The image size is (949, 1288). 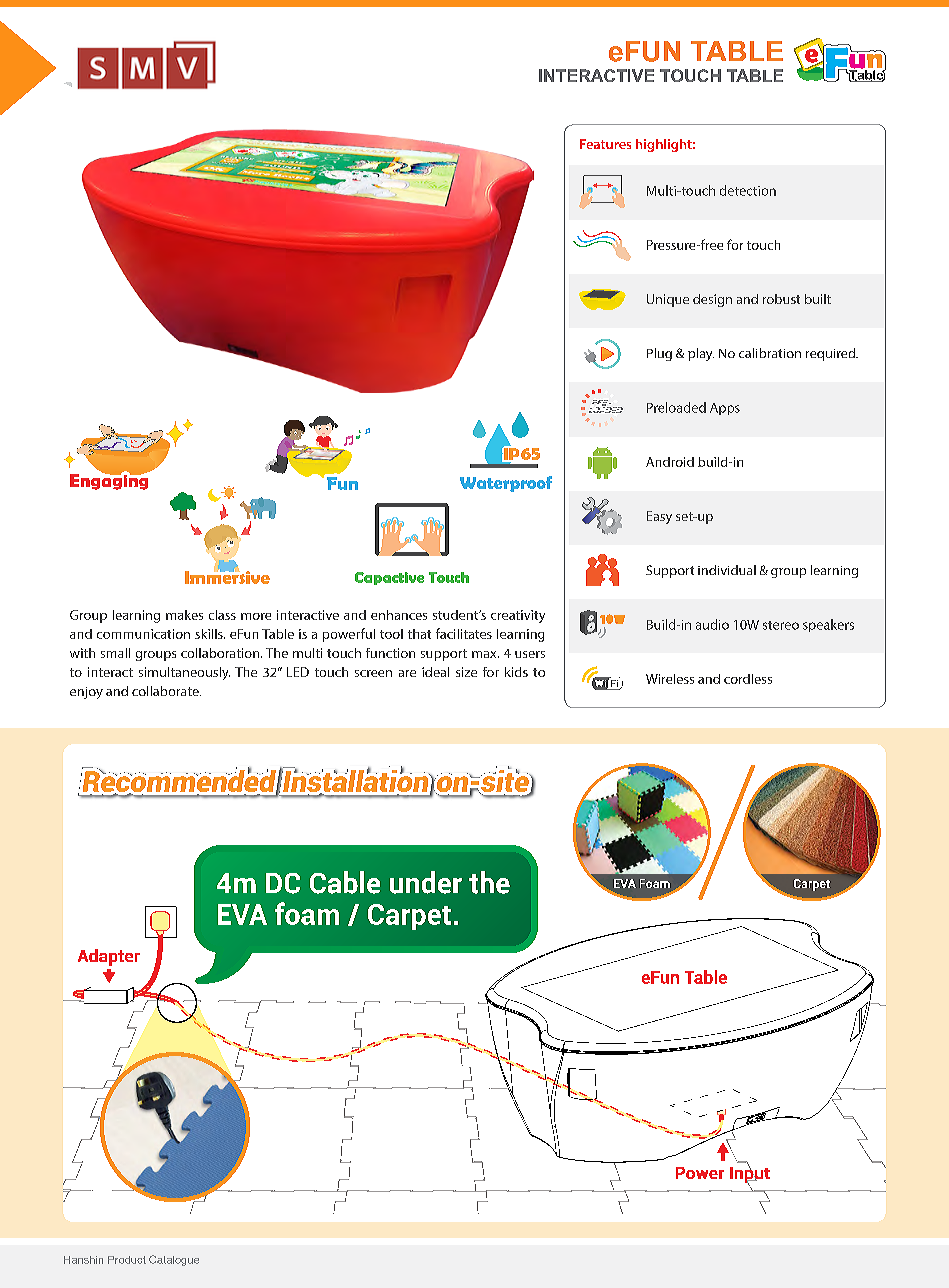 What do you see at coordinates (605, 144) in the document?
I see `Features` at bounding box center [605, 144].
